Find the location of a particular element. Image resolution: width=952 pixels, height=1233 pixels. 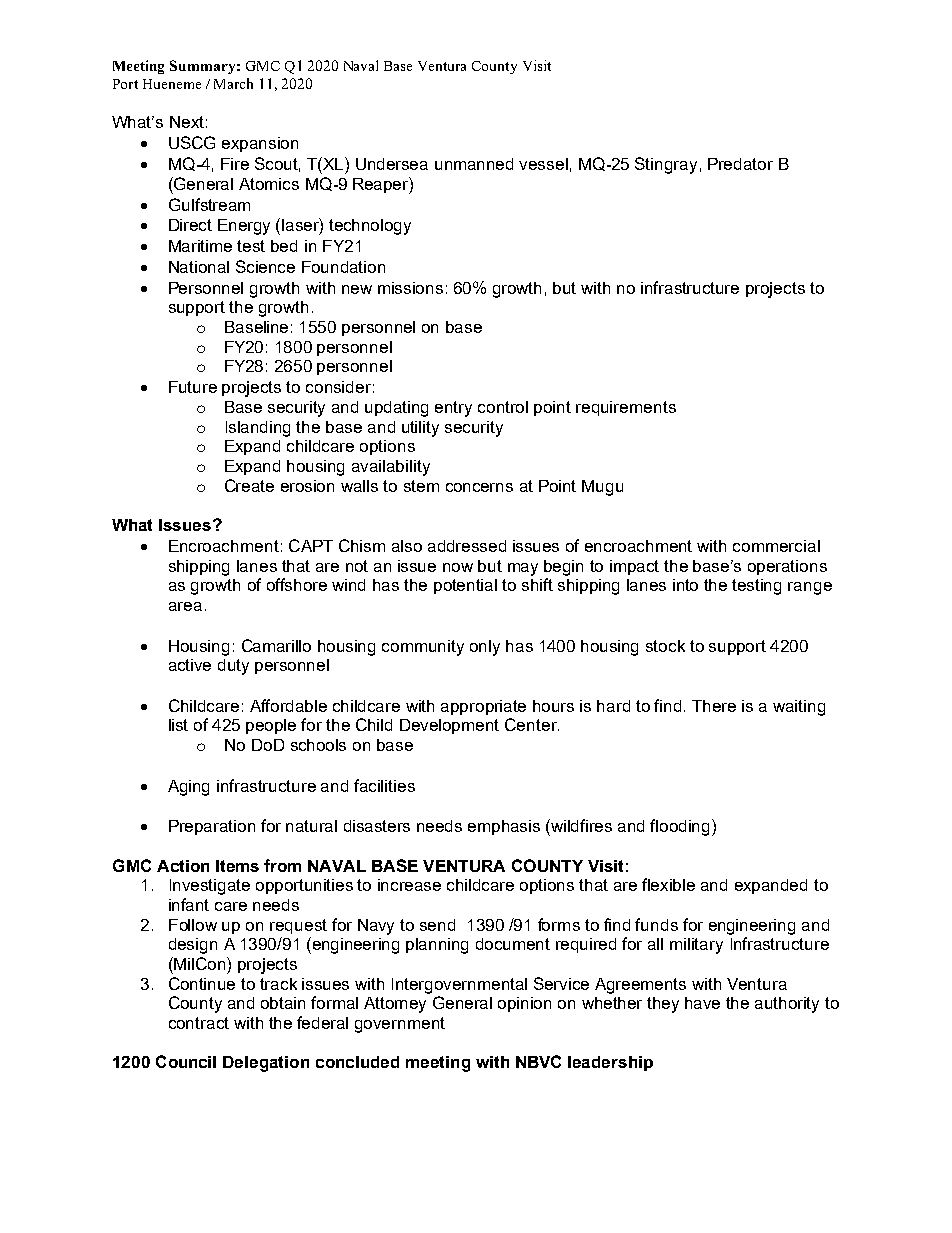

Predator is located at coordinates (740, 164).
